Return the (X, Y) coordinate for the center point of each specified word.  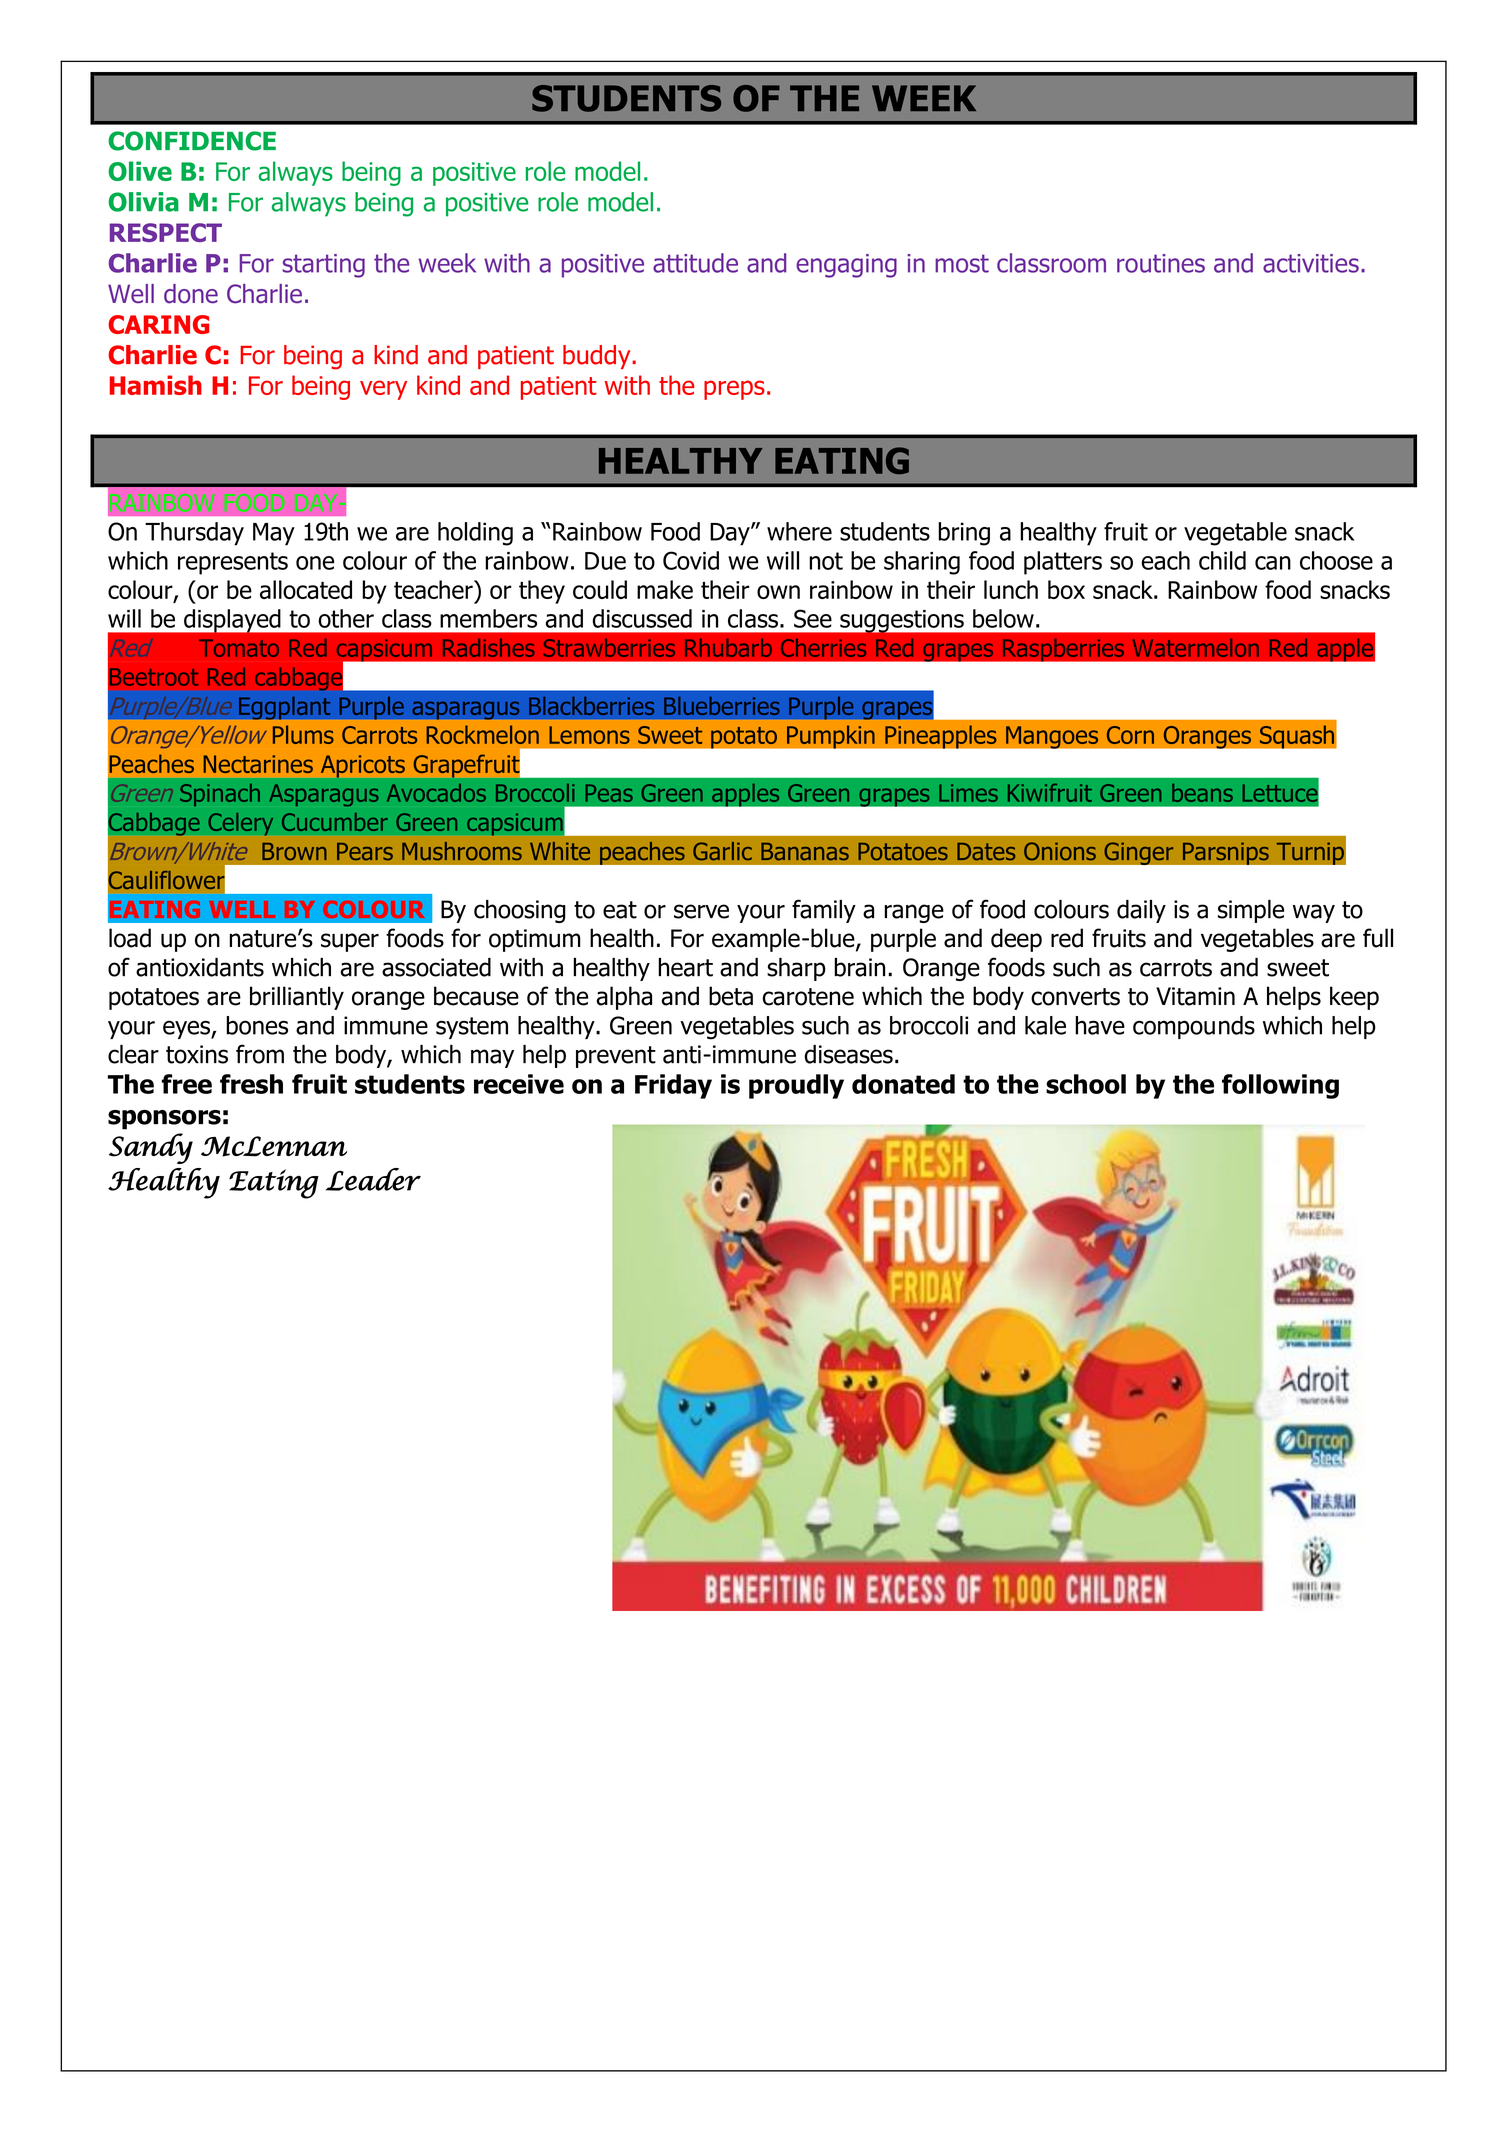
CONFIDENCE (192, 141)
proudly (796, 1086)
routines (1161, 263)
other (346, 618)
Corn (1130, 735)
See (813, 618)
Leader (373, 1179)
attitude (695, 263)
